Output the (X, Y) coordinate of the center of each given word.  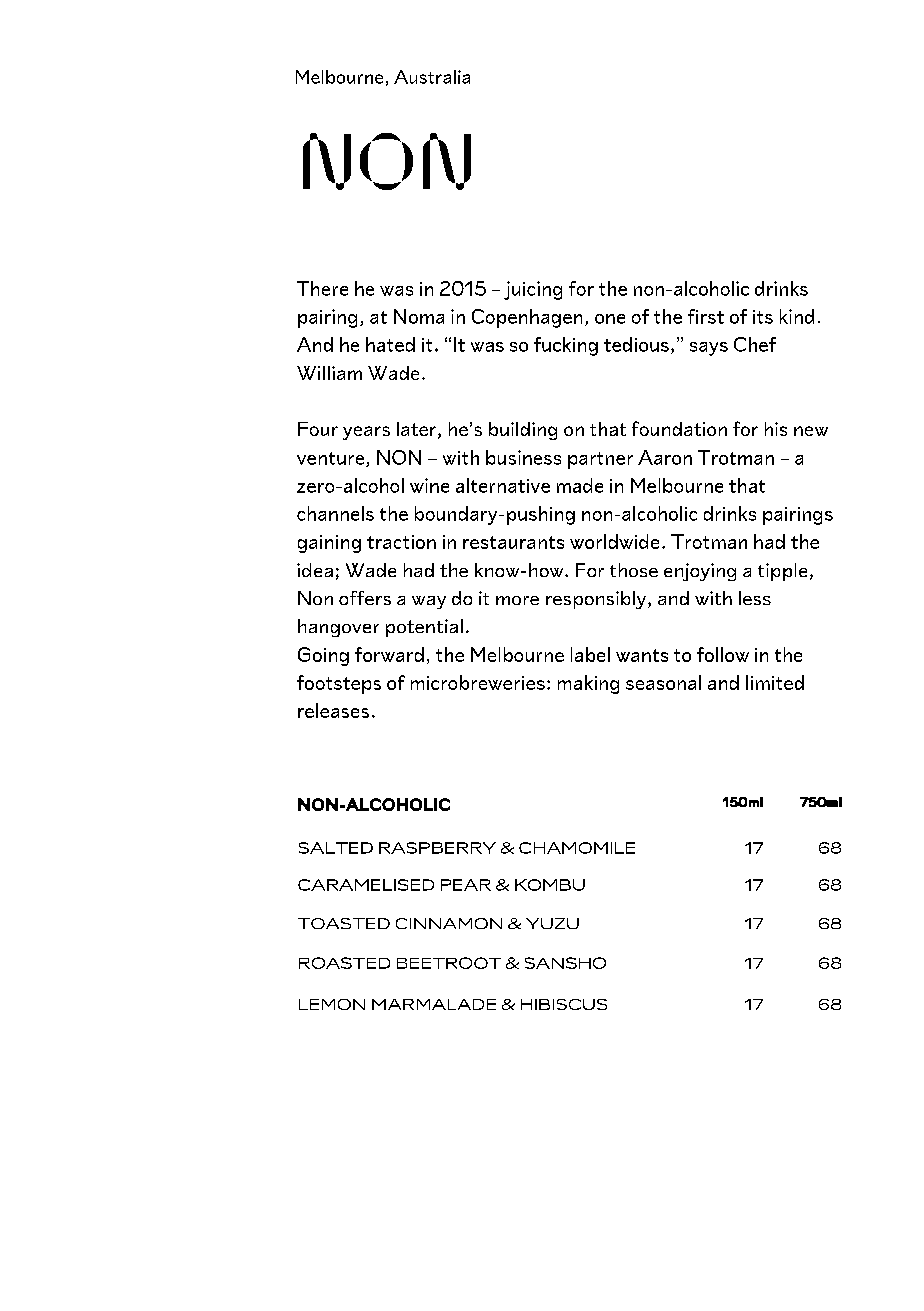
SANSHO (565, 963)
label (590, 654)
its (763, 317)
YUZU (552, 923)
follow (723, 654)
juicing (533, 290)
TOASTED (344, 923)
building (523, 431)
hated (390, 344)
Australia (432, 77)
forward (389, 654)
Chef (755, 344)
